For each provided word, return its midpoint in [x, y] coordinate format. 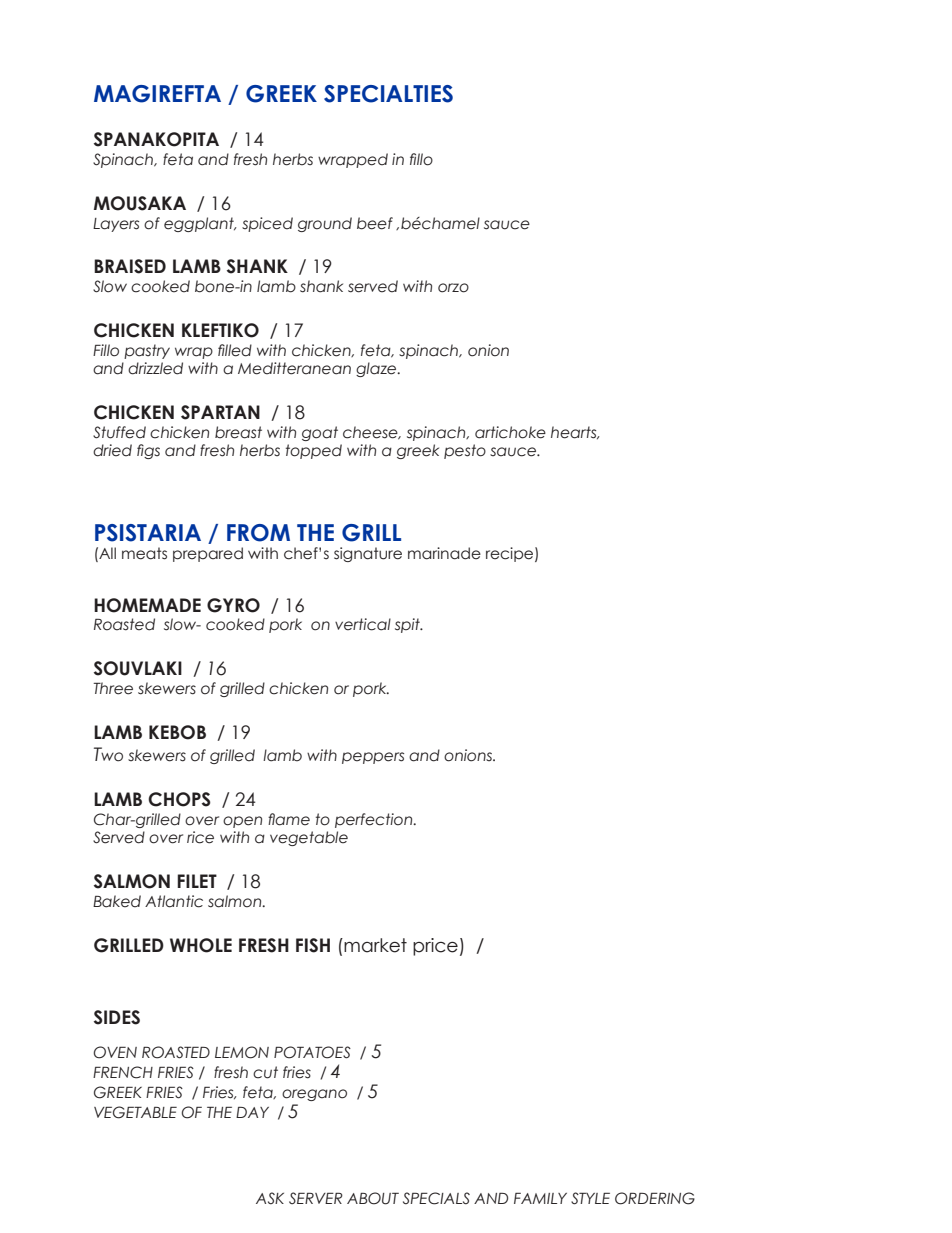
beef [375, 223]
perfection [375, 820]
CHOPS [179, 799]
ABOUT [373, 1198]
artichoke [510, 432]
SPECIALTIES [388, 94]
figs [148, 451]
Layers [116, 225]
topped [314, 451]
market [375, 945]
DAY [252, 1112]
